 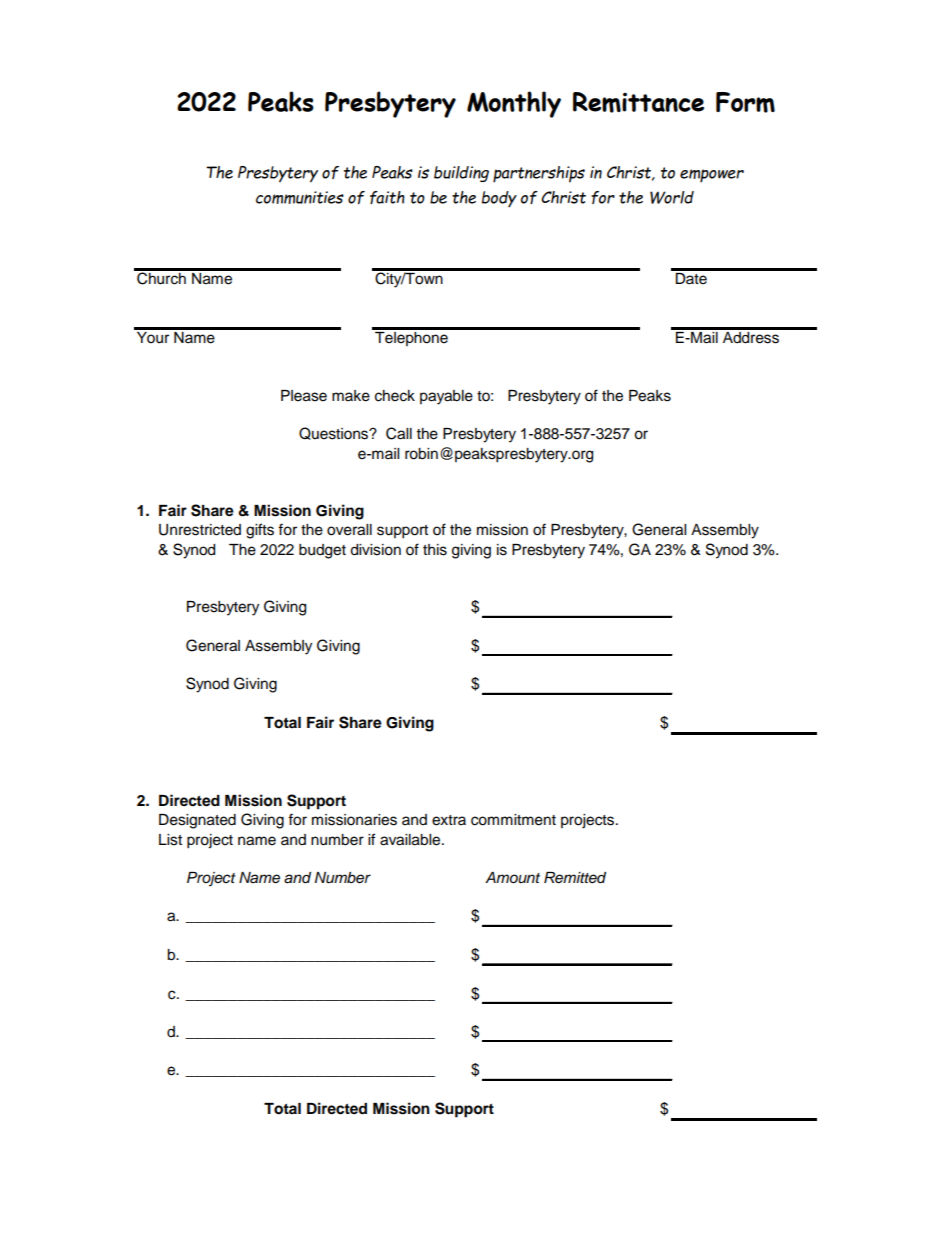 What do you see at coordinates (304, 396) in the document?
I see `Please` at bounding box center [304, 396].
